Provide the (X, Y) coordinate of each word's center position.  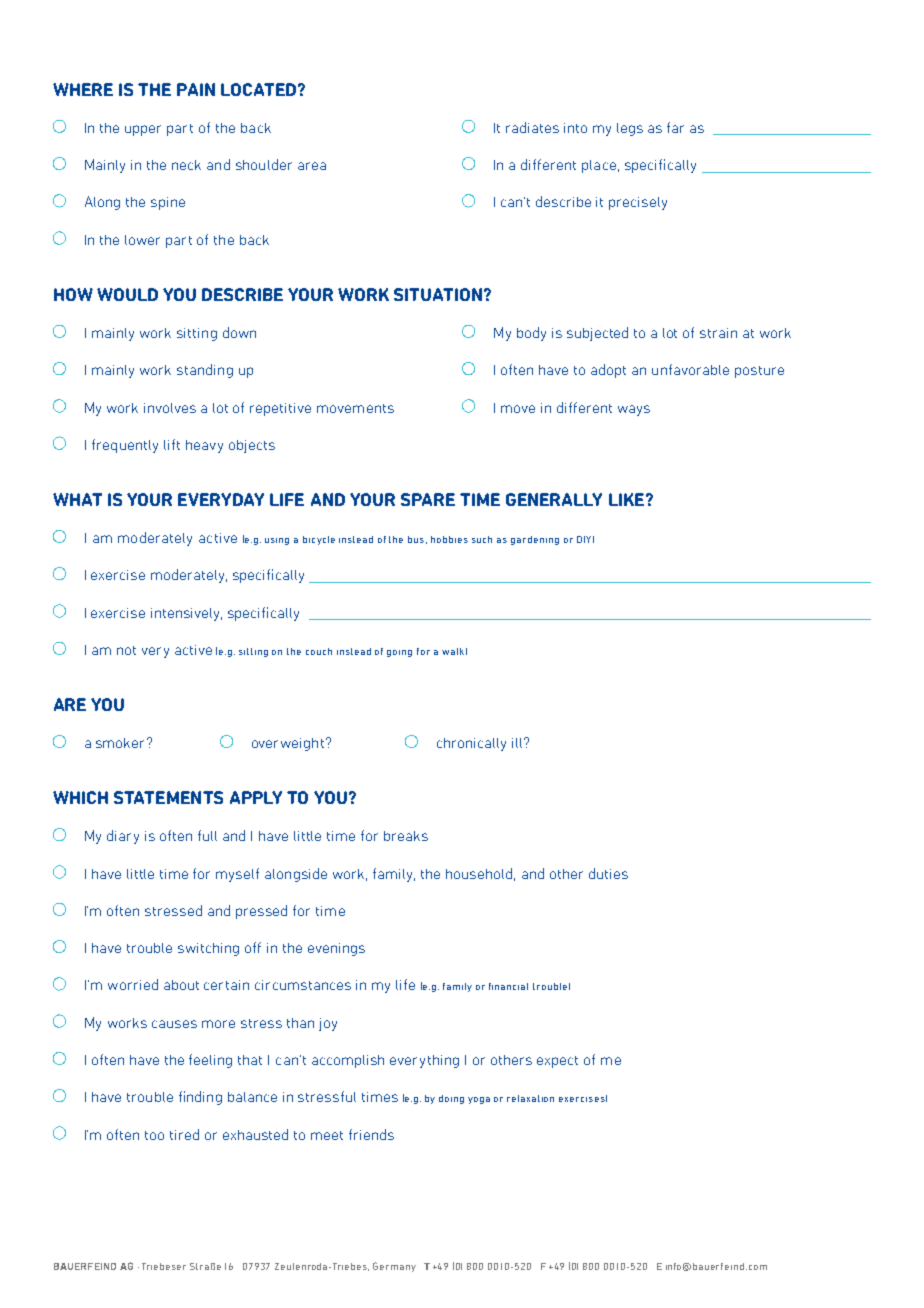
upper (143, 130)
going (399, 653)
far (675, 127)
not (126, 650)
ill (518, 743)
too (154, 1135)
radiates (532, 127)
